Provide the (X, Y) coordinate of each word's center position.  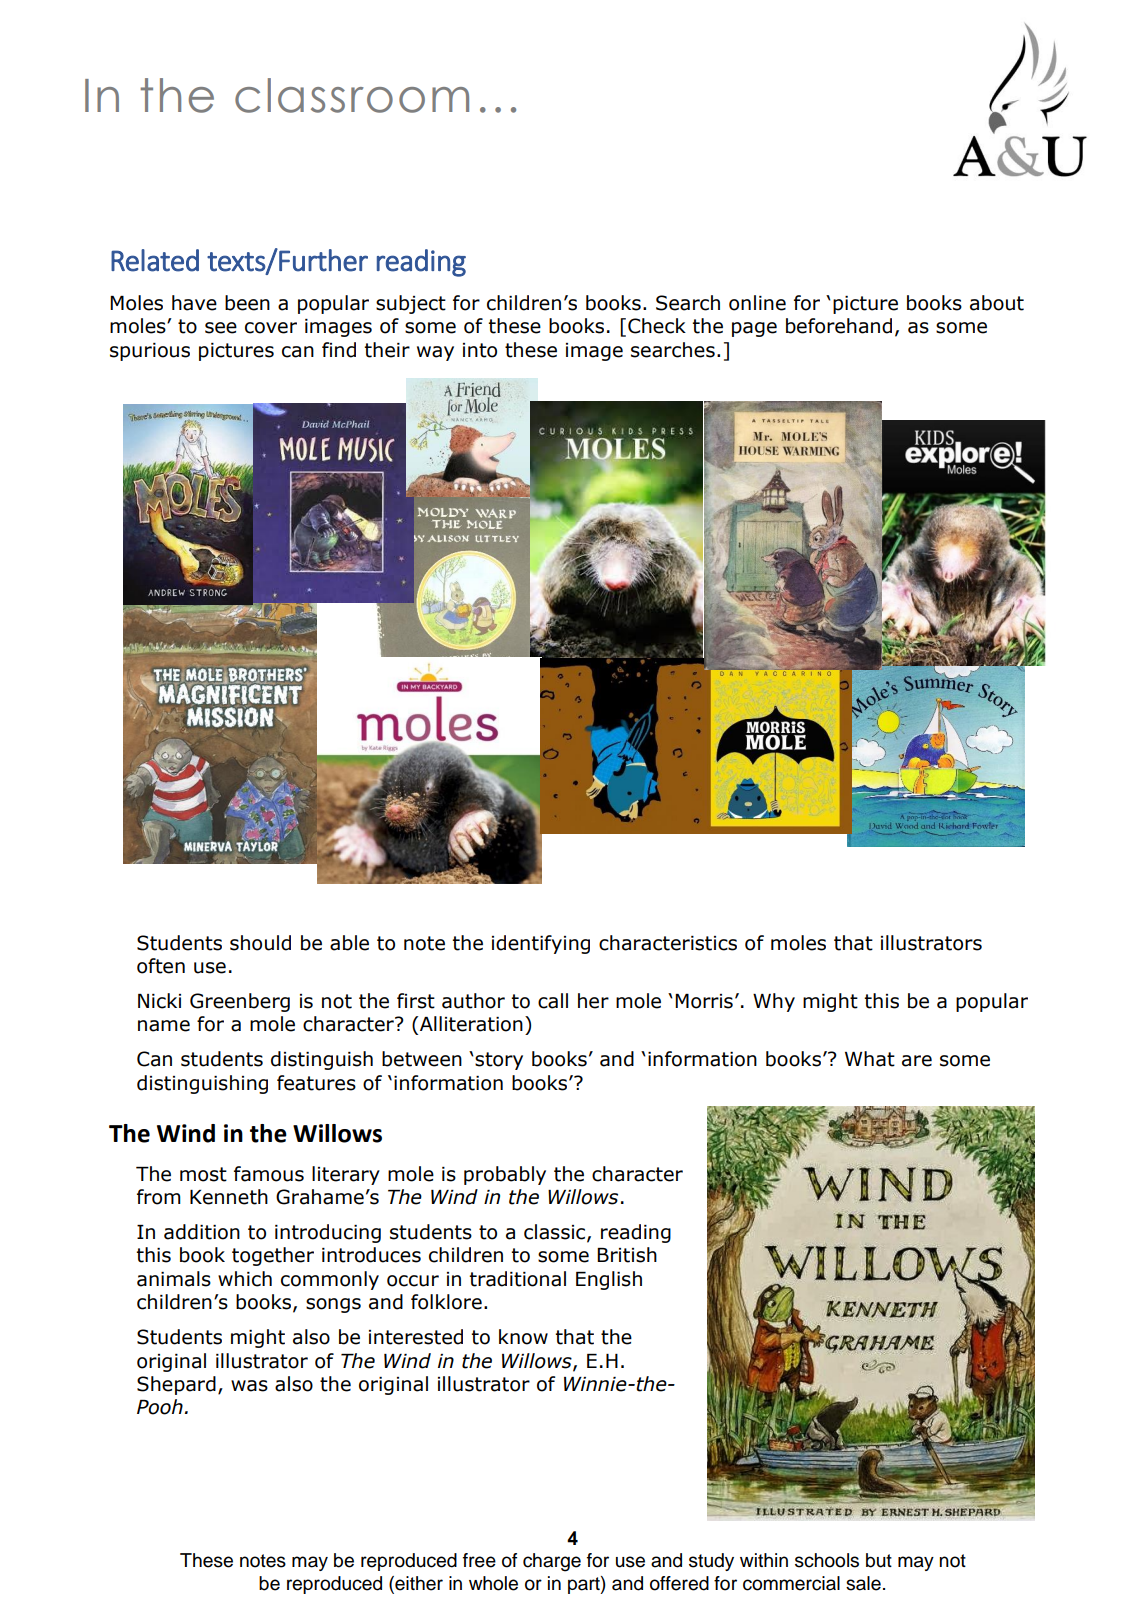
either (418, 1583)
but (879, 1560)
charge (552, 1562)
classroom (352, 95)
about (997, 303)
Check (657, 326)
